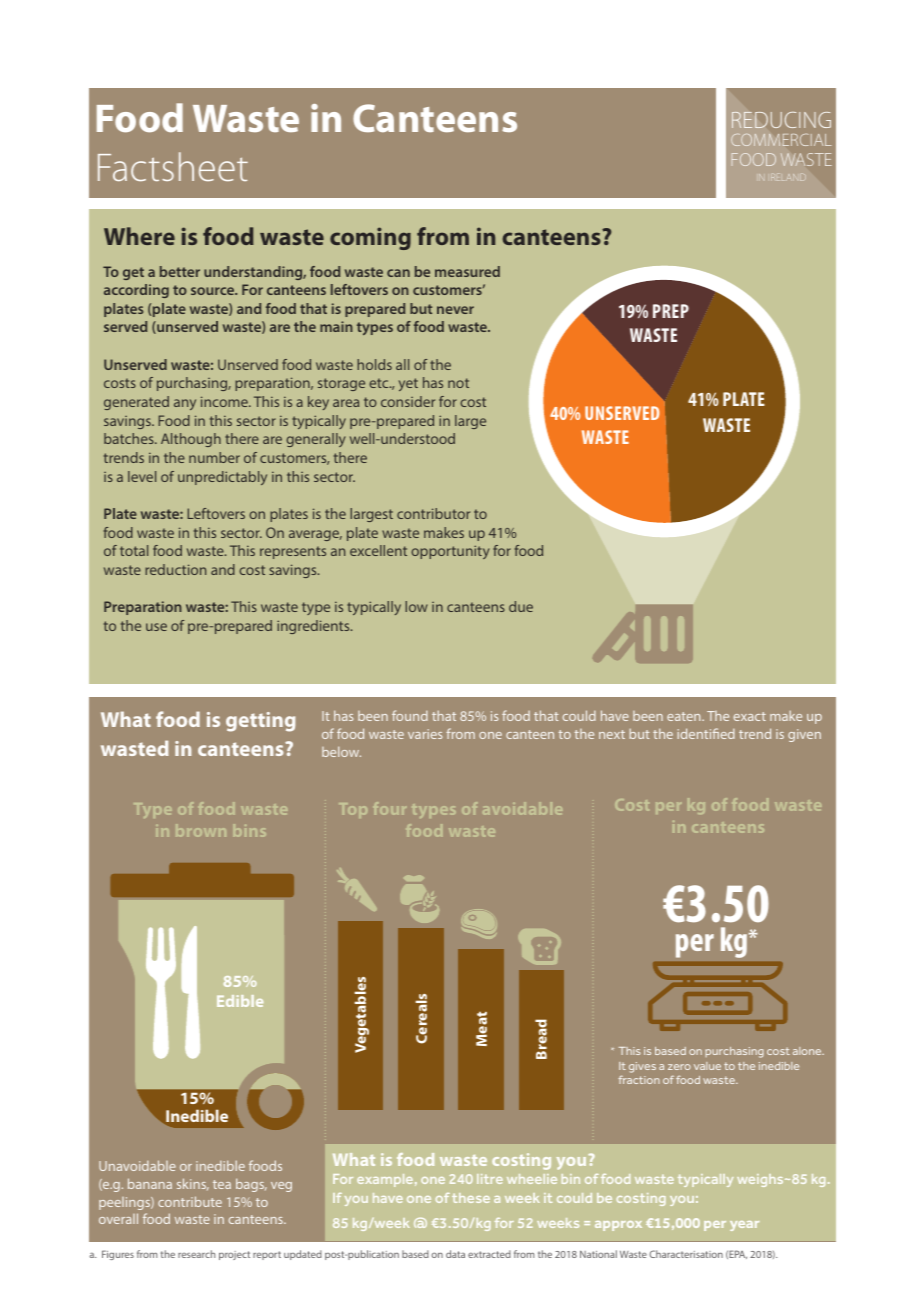  I want to click on year, so click(744, 1226).
